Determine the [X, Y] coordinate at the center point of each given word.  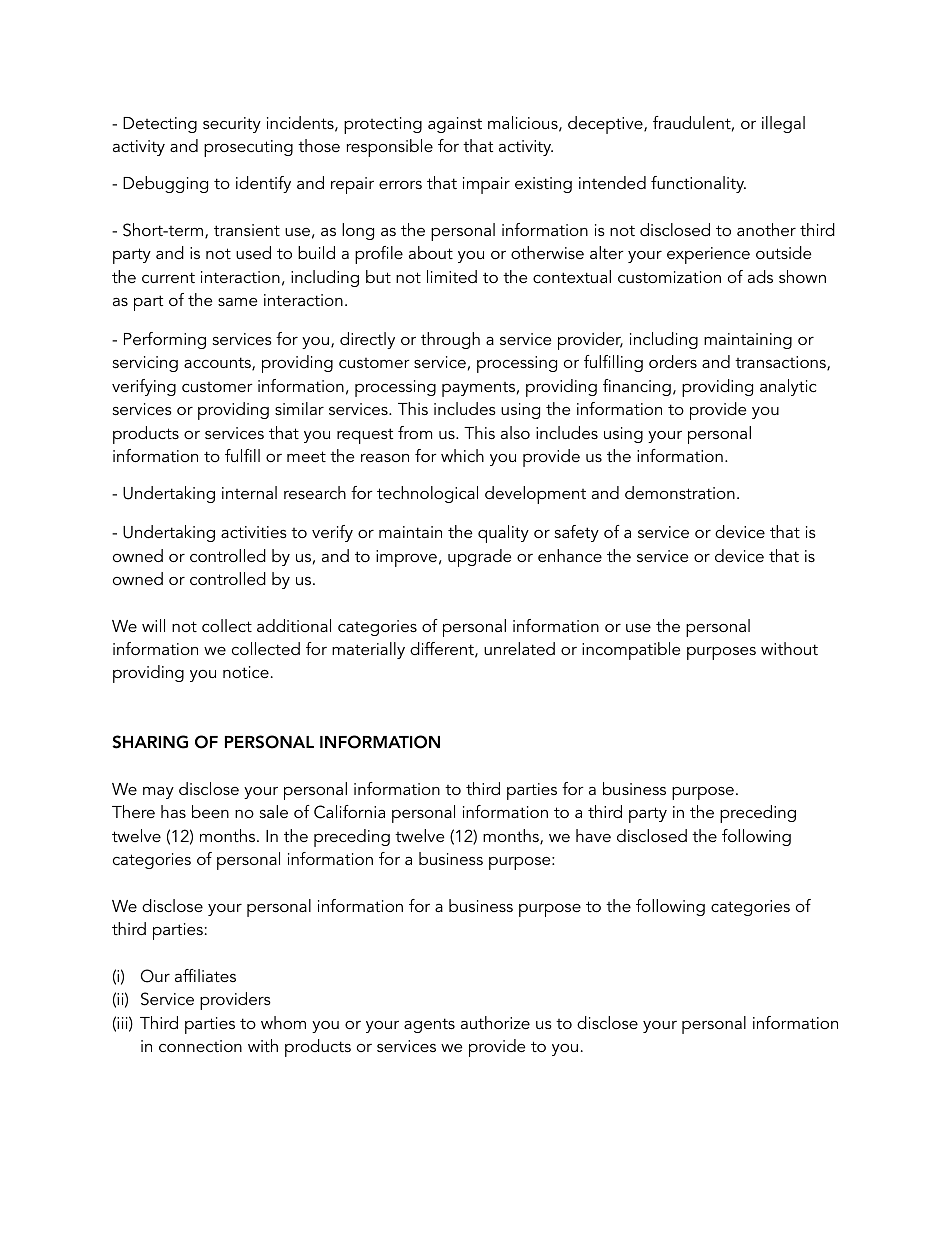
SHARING [150, 742]
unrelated [519, 648]
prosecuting [248, 148]
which [462, 455]
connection [200, 1046]
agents [429, 1025]
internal [249, 492]
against [455, 125]
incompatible [631, 651]
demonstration [680, 492]
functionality [698, 184]
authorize [495, 1022]
